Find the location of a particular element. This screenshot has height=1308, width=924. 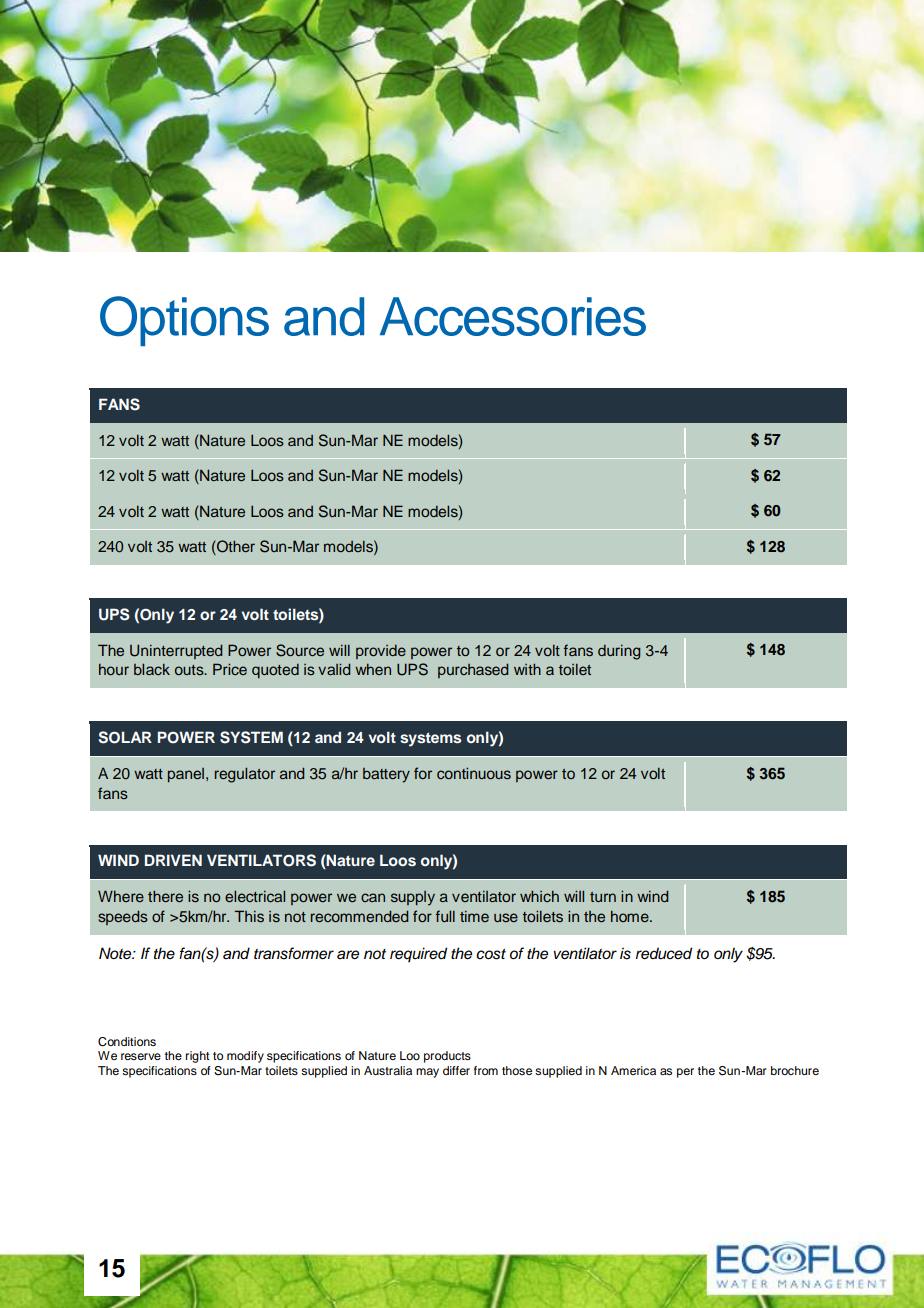

Accessories is located at coordinates (513, 316).
